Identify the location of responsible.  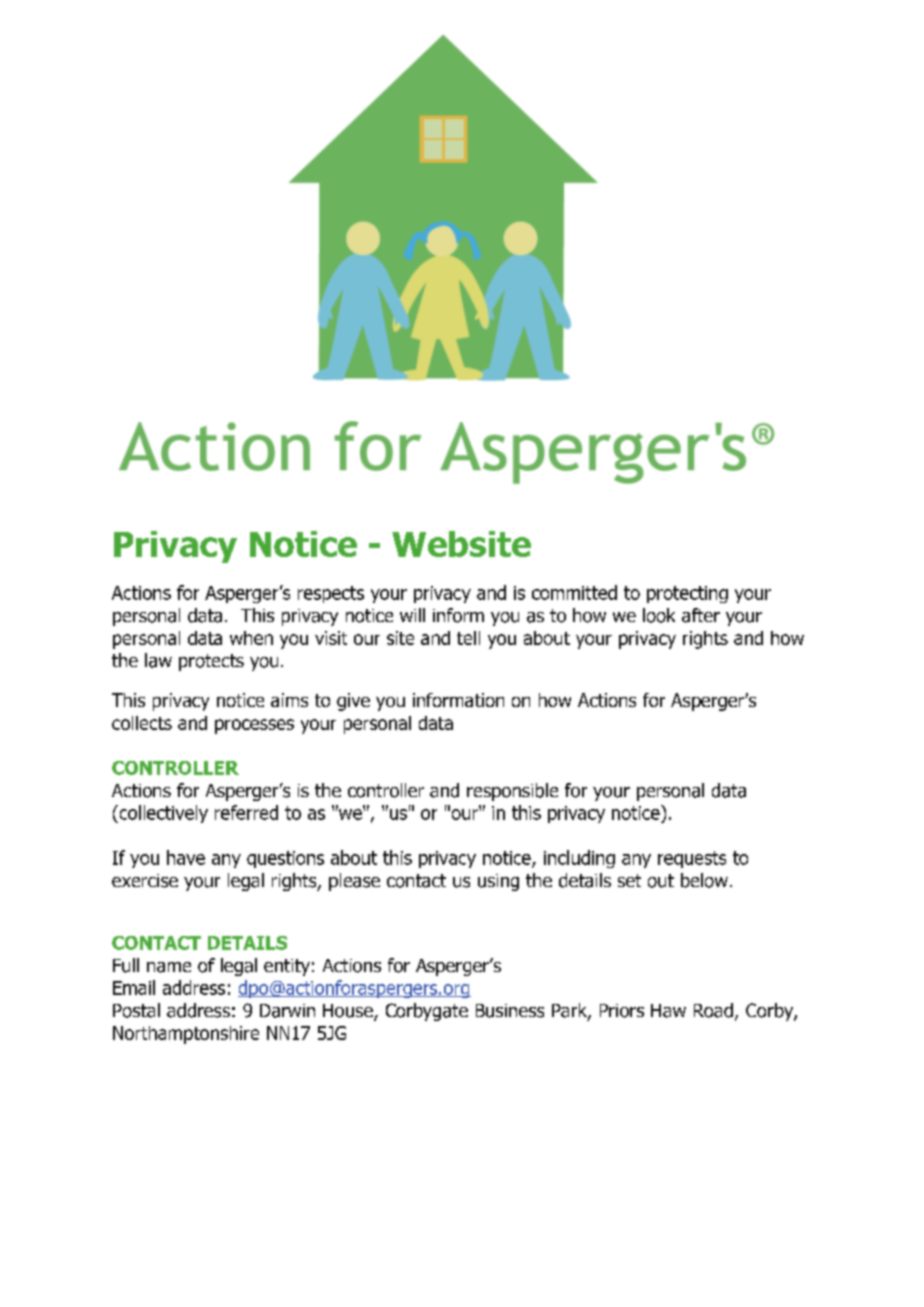
(512, 792).
